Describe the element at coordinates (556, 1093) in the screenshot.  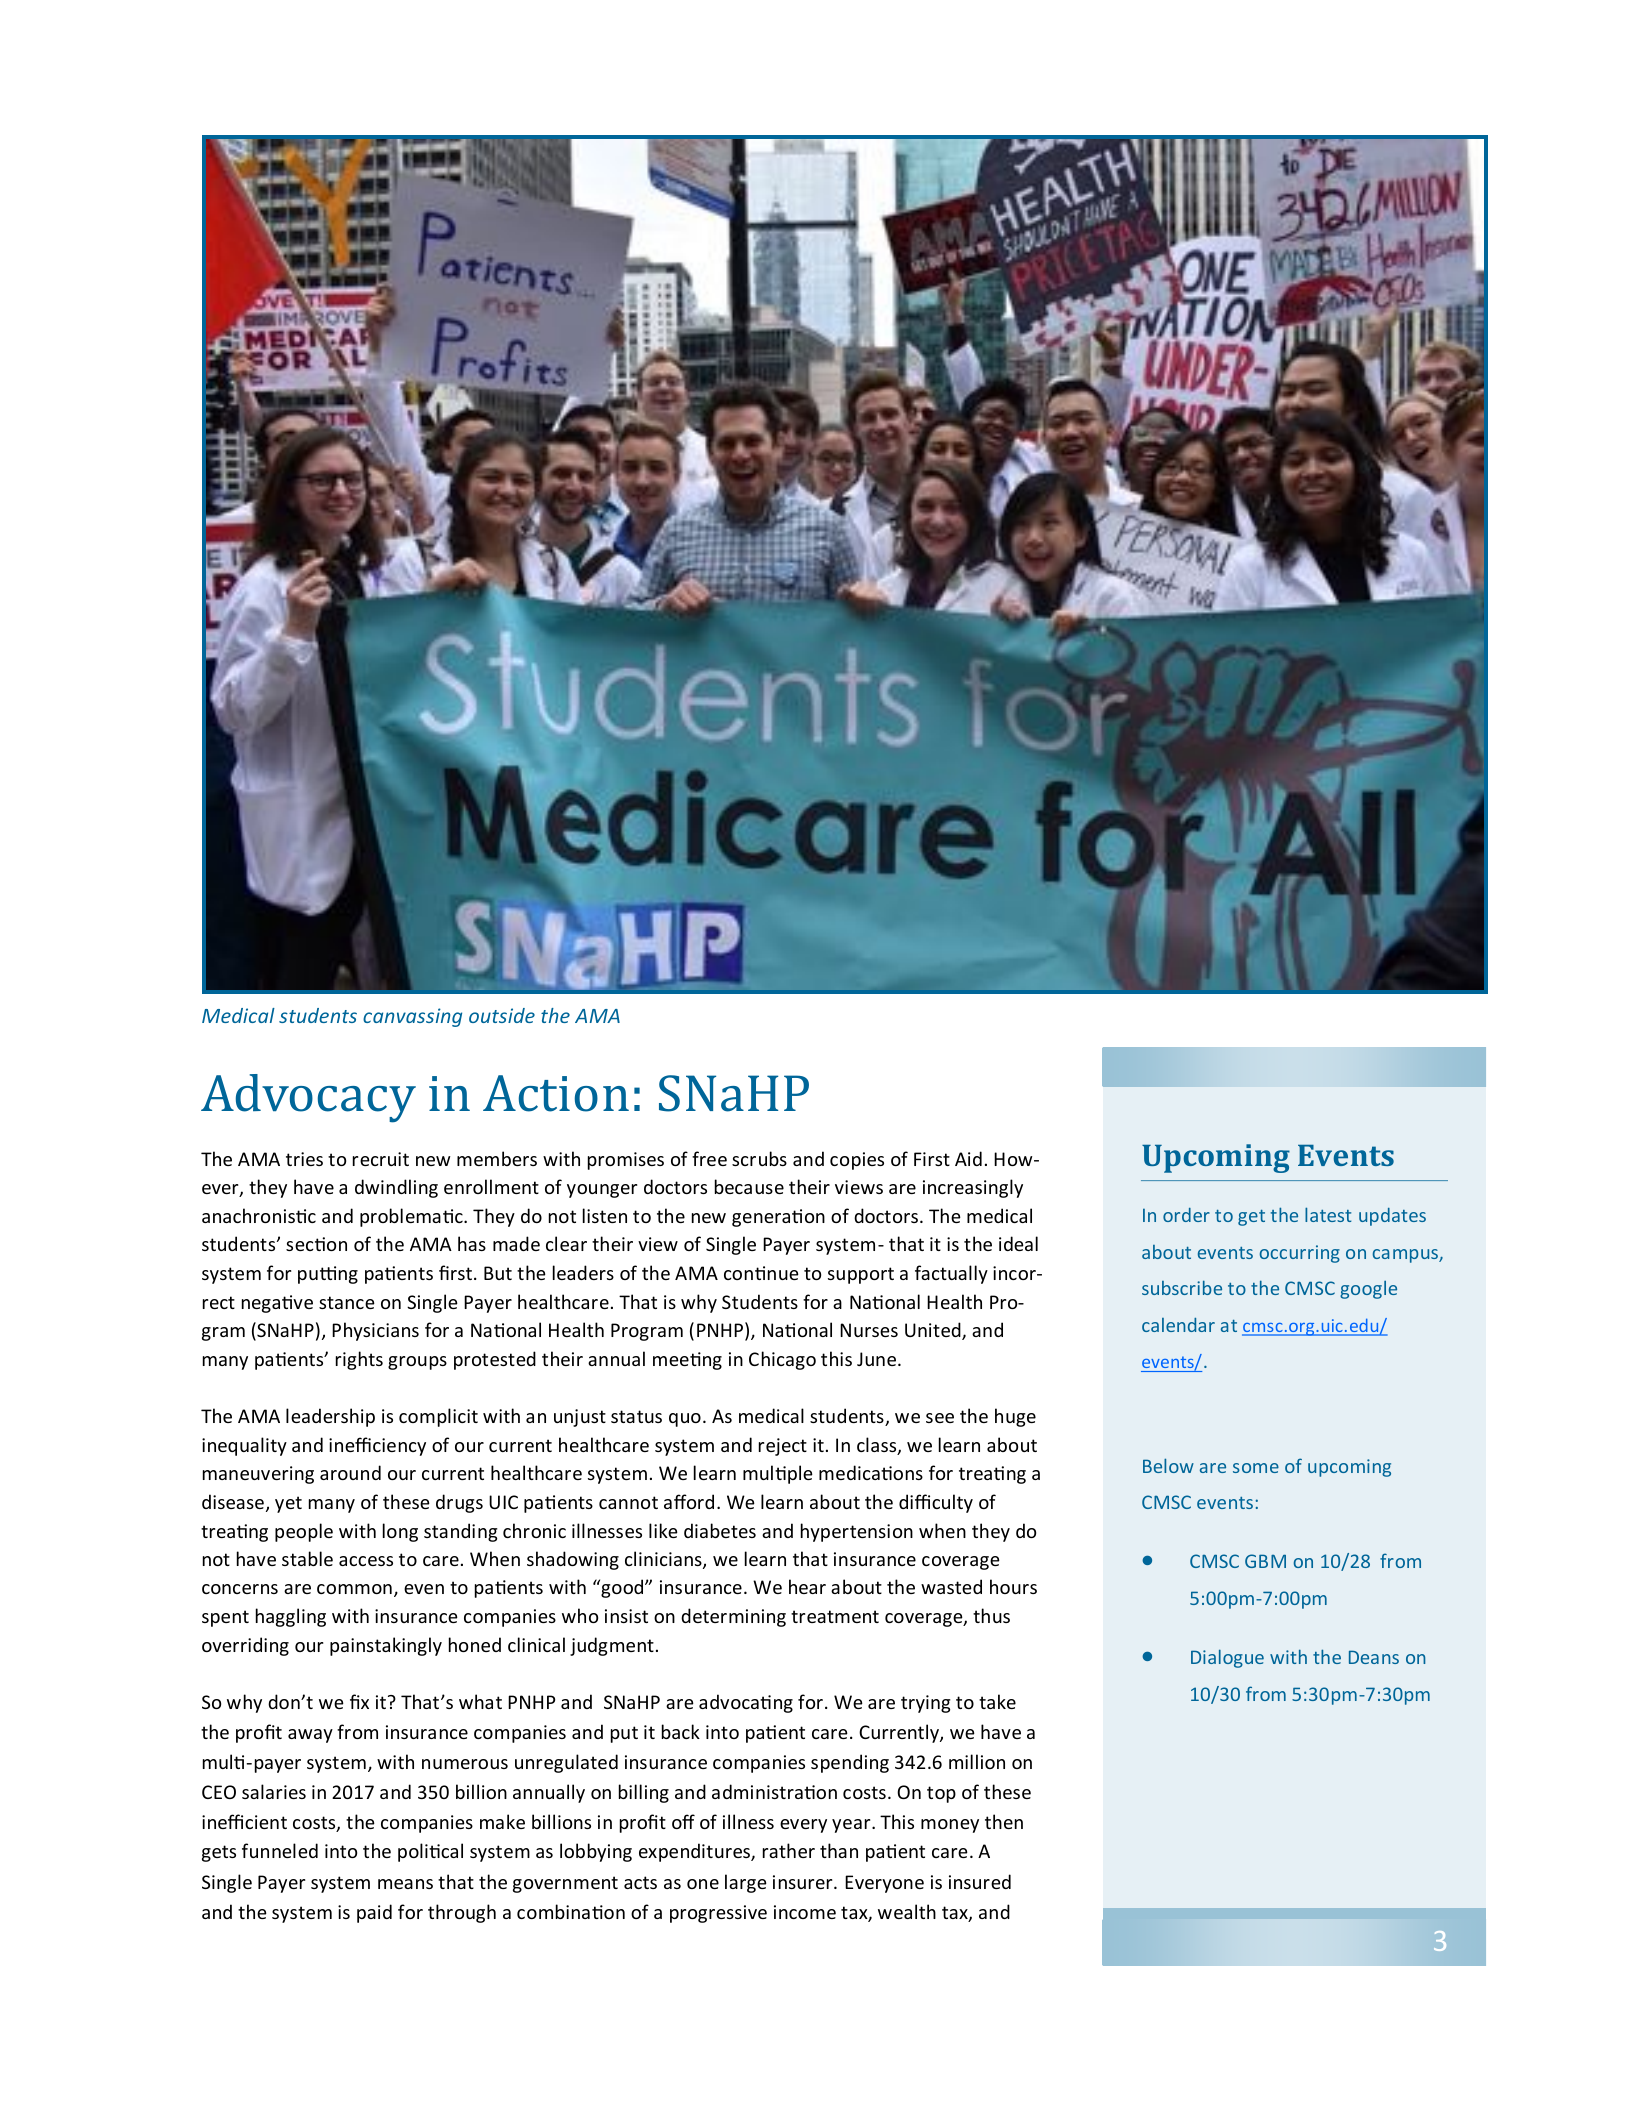
I see `Action` at that location.
